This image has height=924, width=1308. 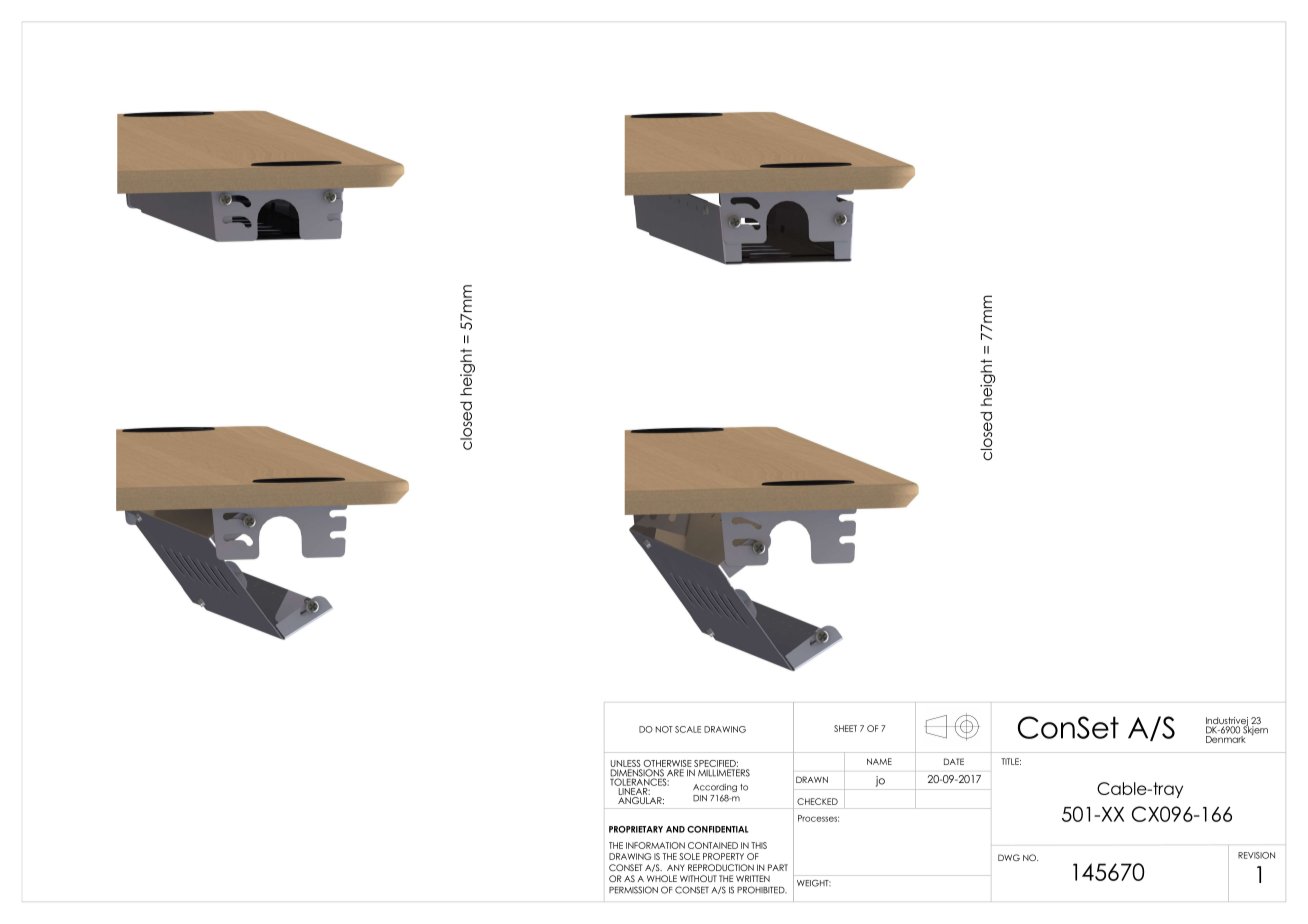 I want to click on Denmark, so click(x=1226, y=738).
